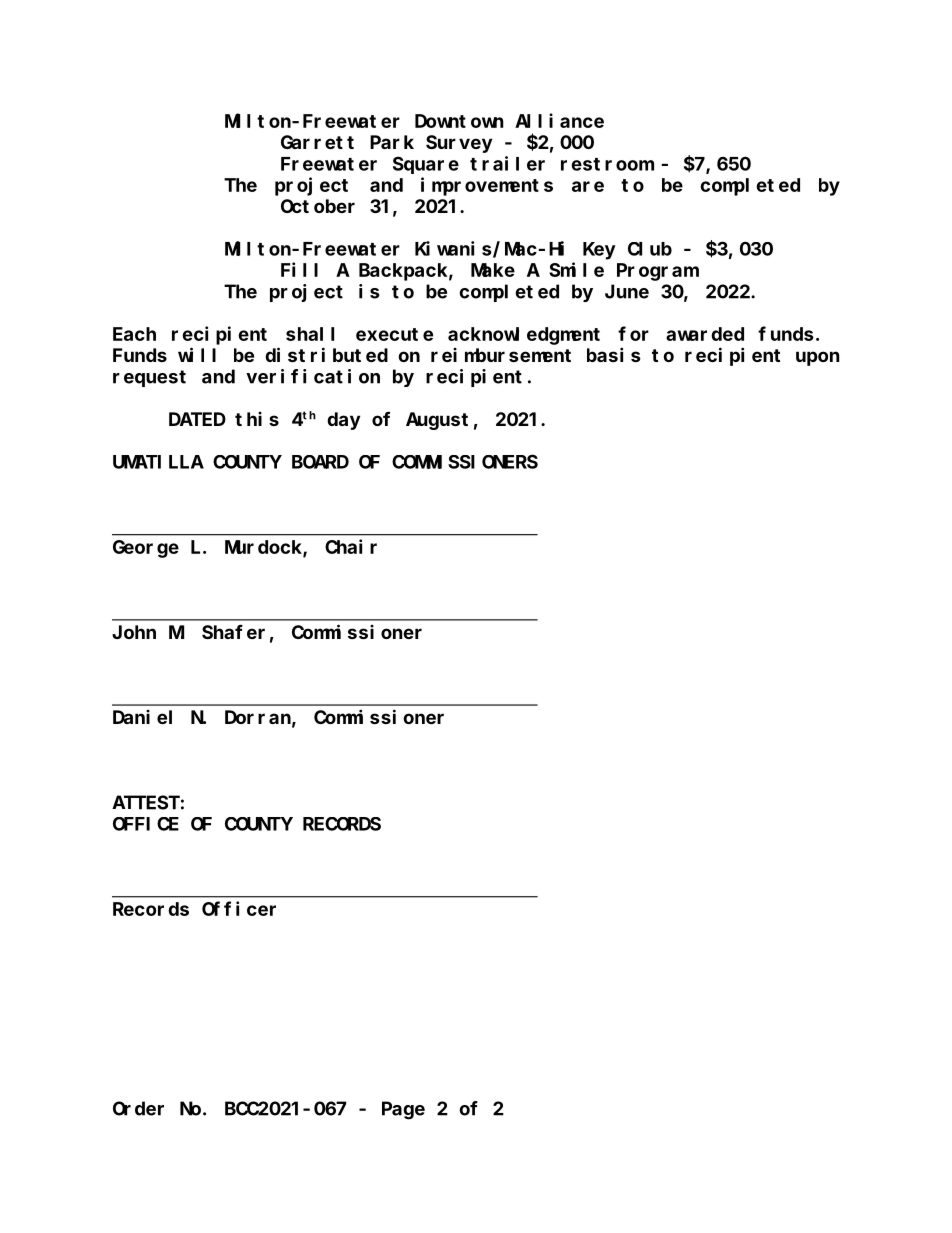  What do you see at coordinates (650, 249) in the page?
I see `Club` at bounding box center [650, 249].
